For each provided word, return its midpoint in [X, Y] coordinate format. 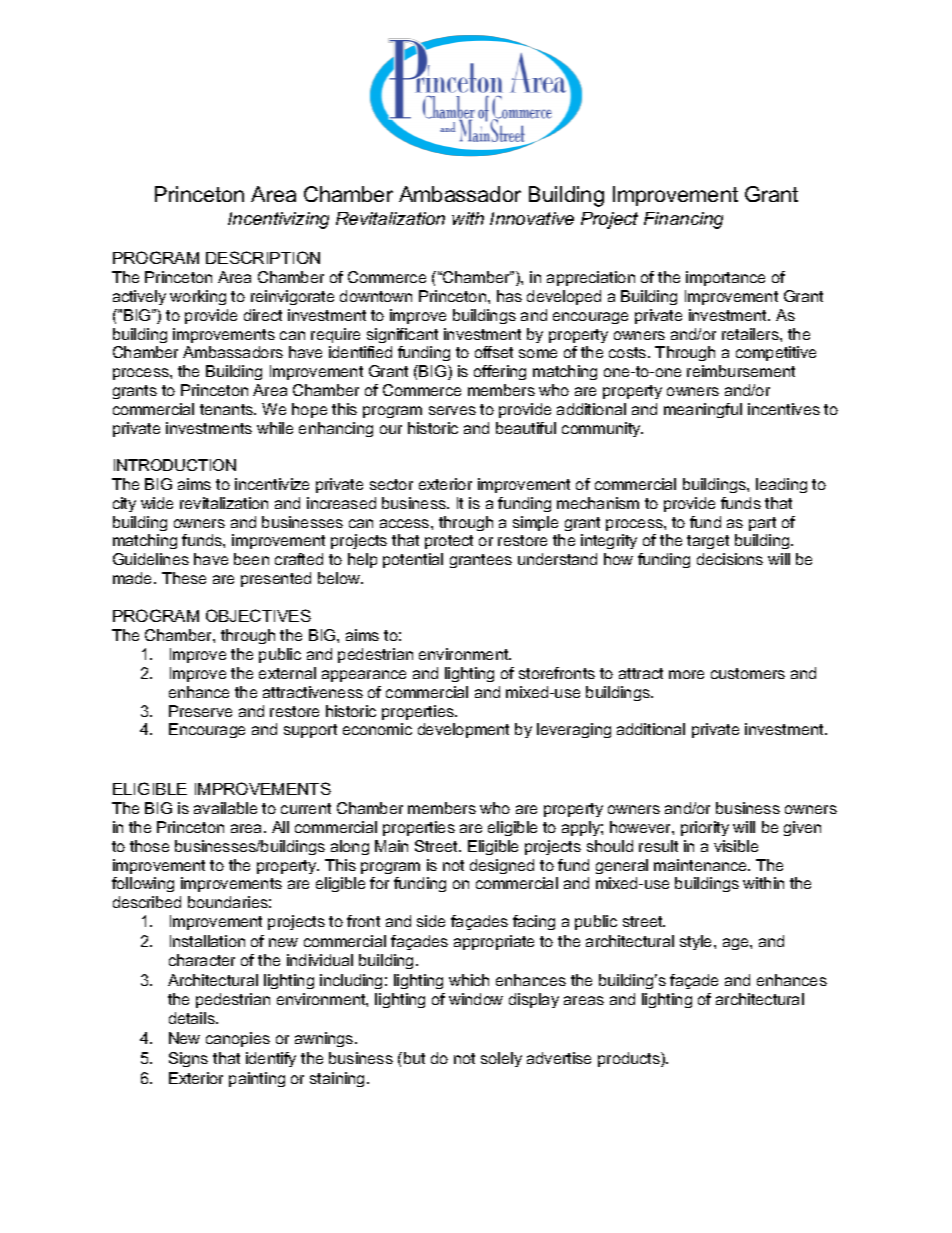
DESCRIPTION [263, 257]
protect [449, 542]
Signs [188, 1059]
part [762, 524]
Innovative [532, 218]
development [463, 730]
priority [705, 828]
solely [501, 1059]
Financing [683, 220]
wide [157, 503]
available [225, 808]
